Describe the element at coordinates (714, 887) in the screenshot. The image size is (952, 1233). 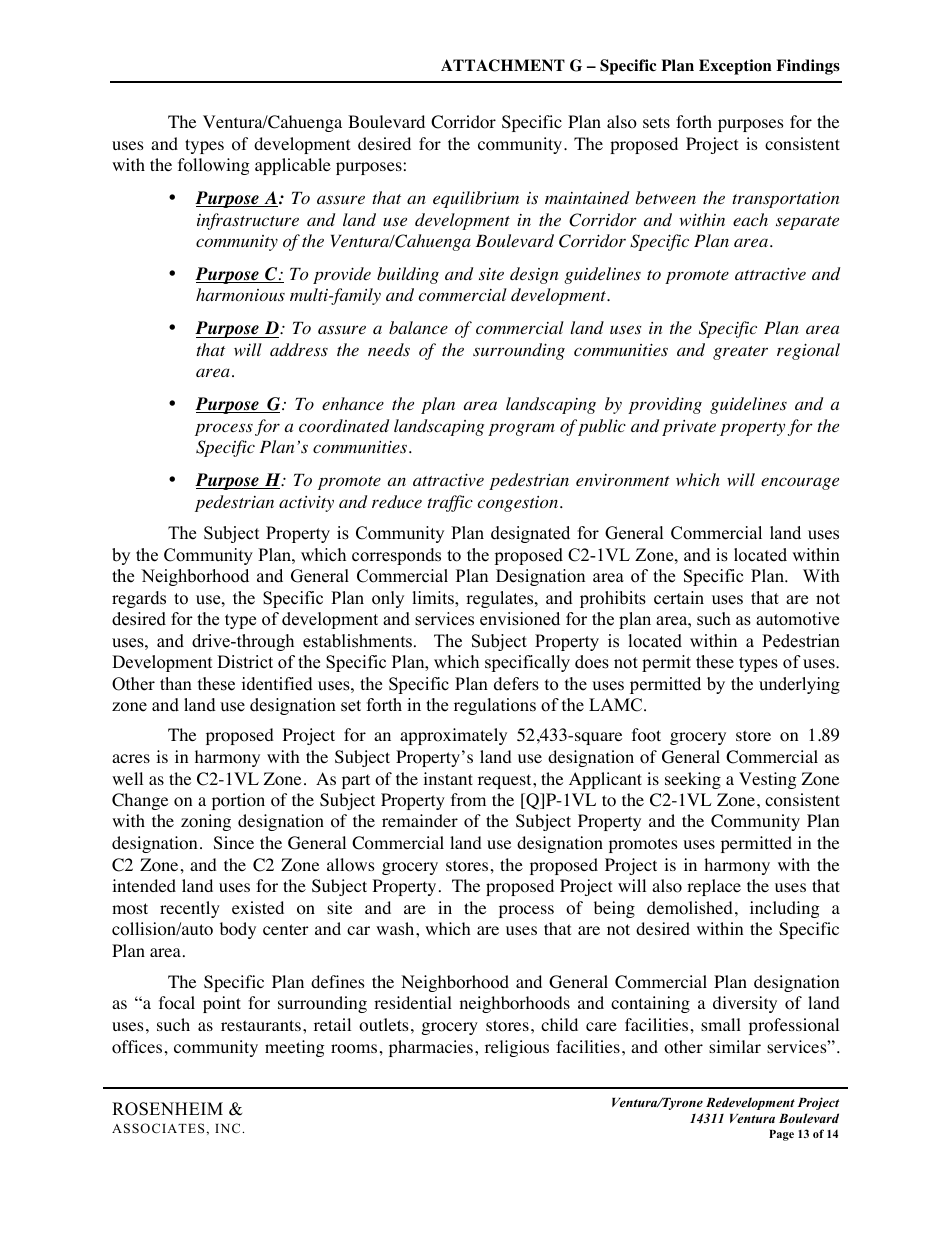
I see `replace` at that location.
